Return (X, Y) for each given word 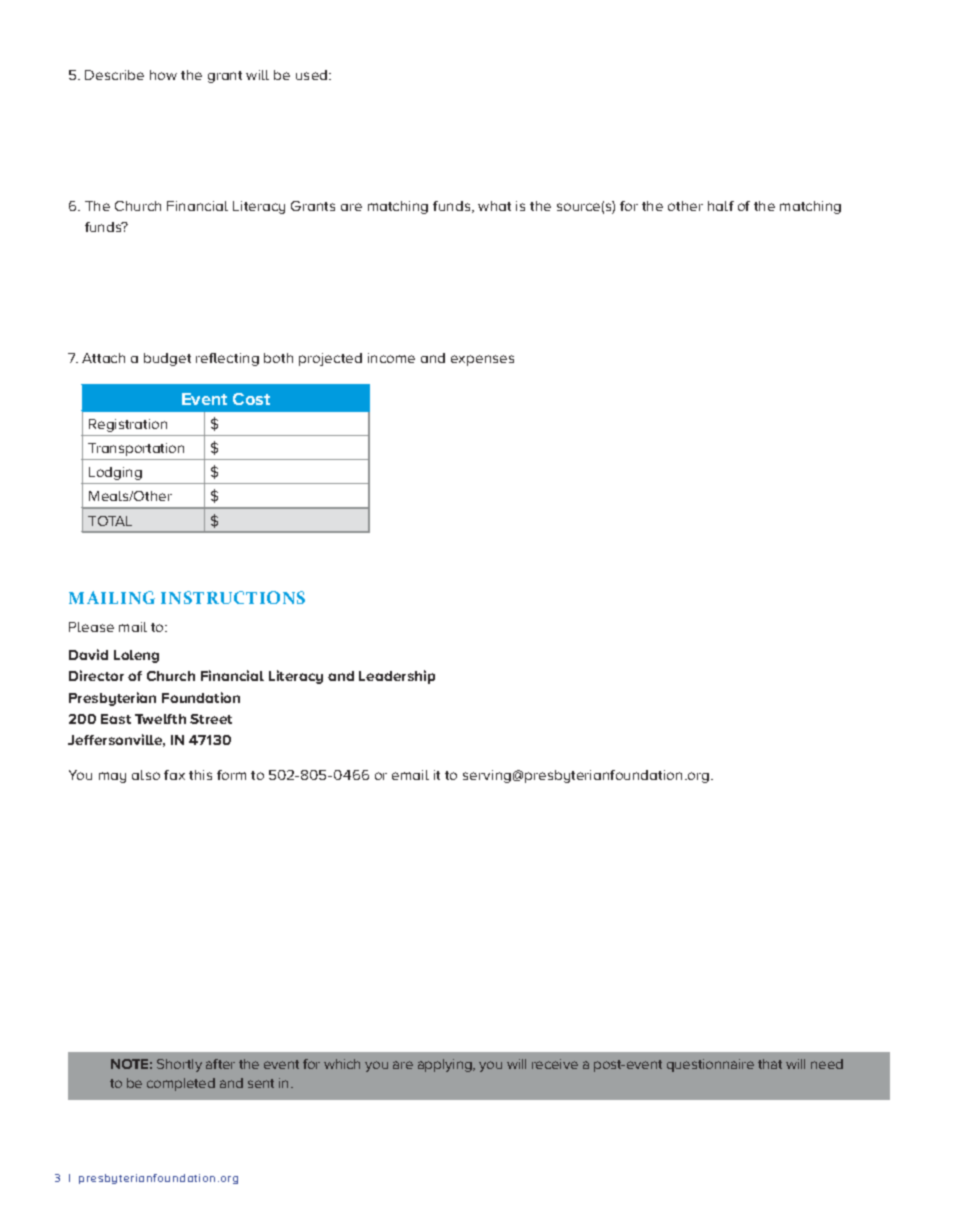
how (163, 75)
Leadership (397, 677)
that (770, 1064)
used (313, 75)
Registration (128, 425)
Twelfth (160, 719)
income (391, 358)
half (721, 206)
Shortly (179, 1065)
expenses (482, 360)
